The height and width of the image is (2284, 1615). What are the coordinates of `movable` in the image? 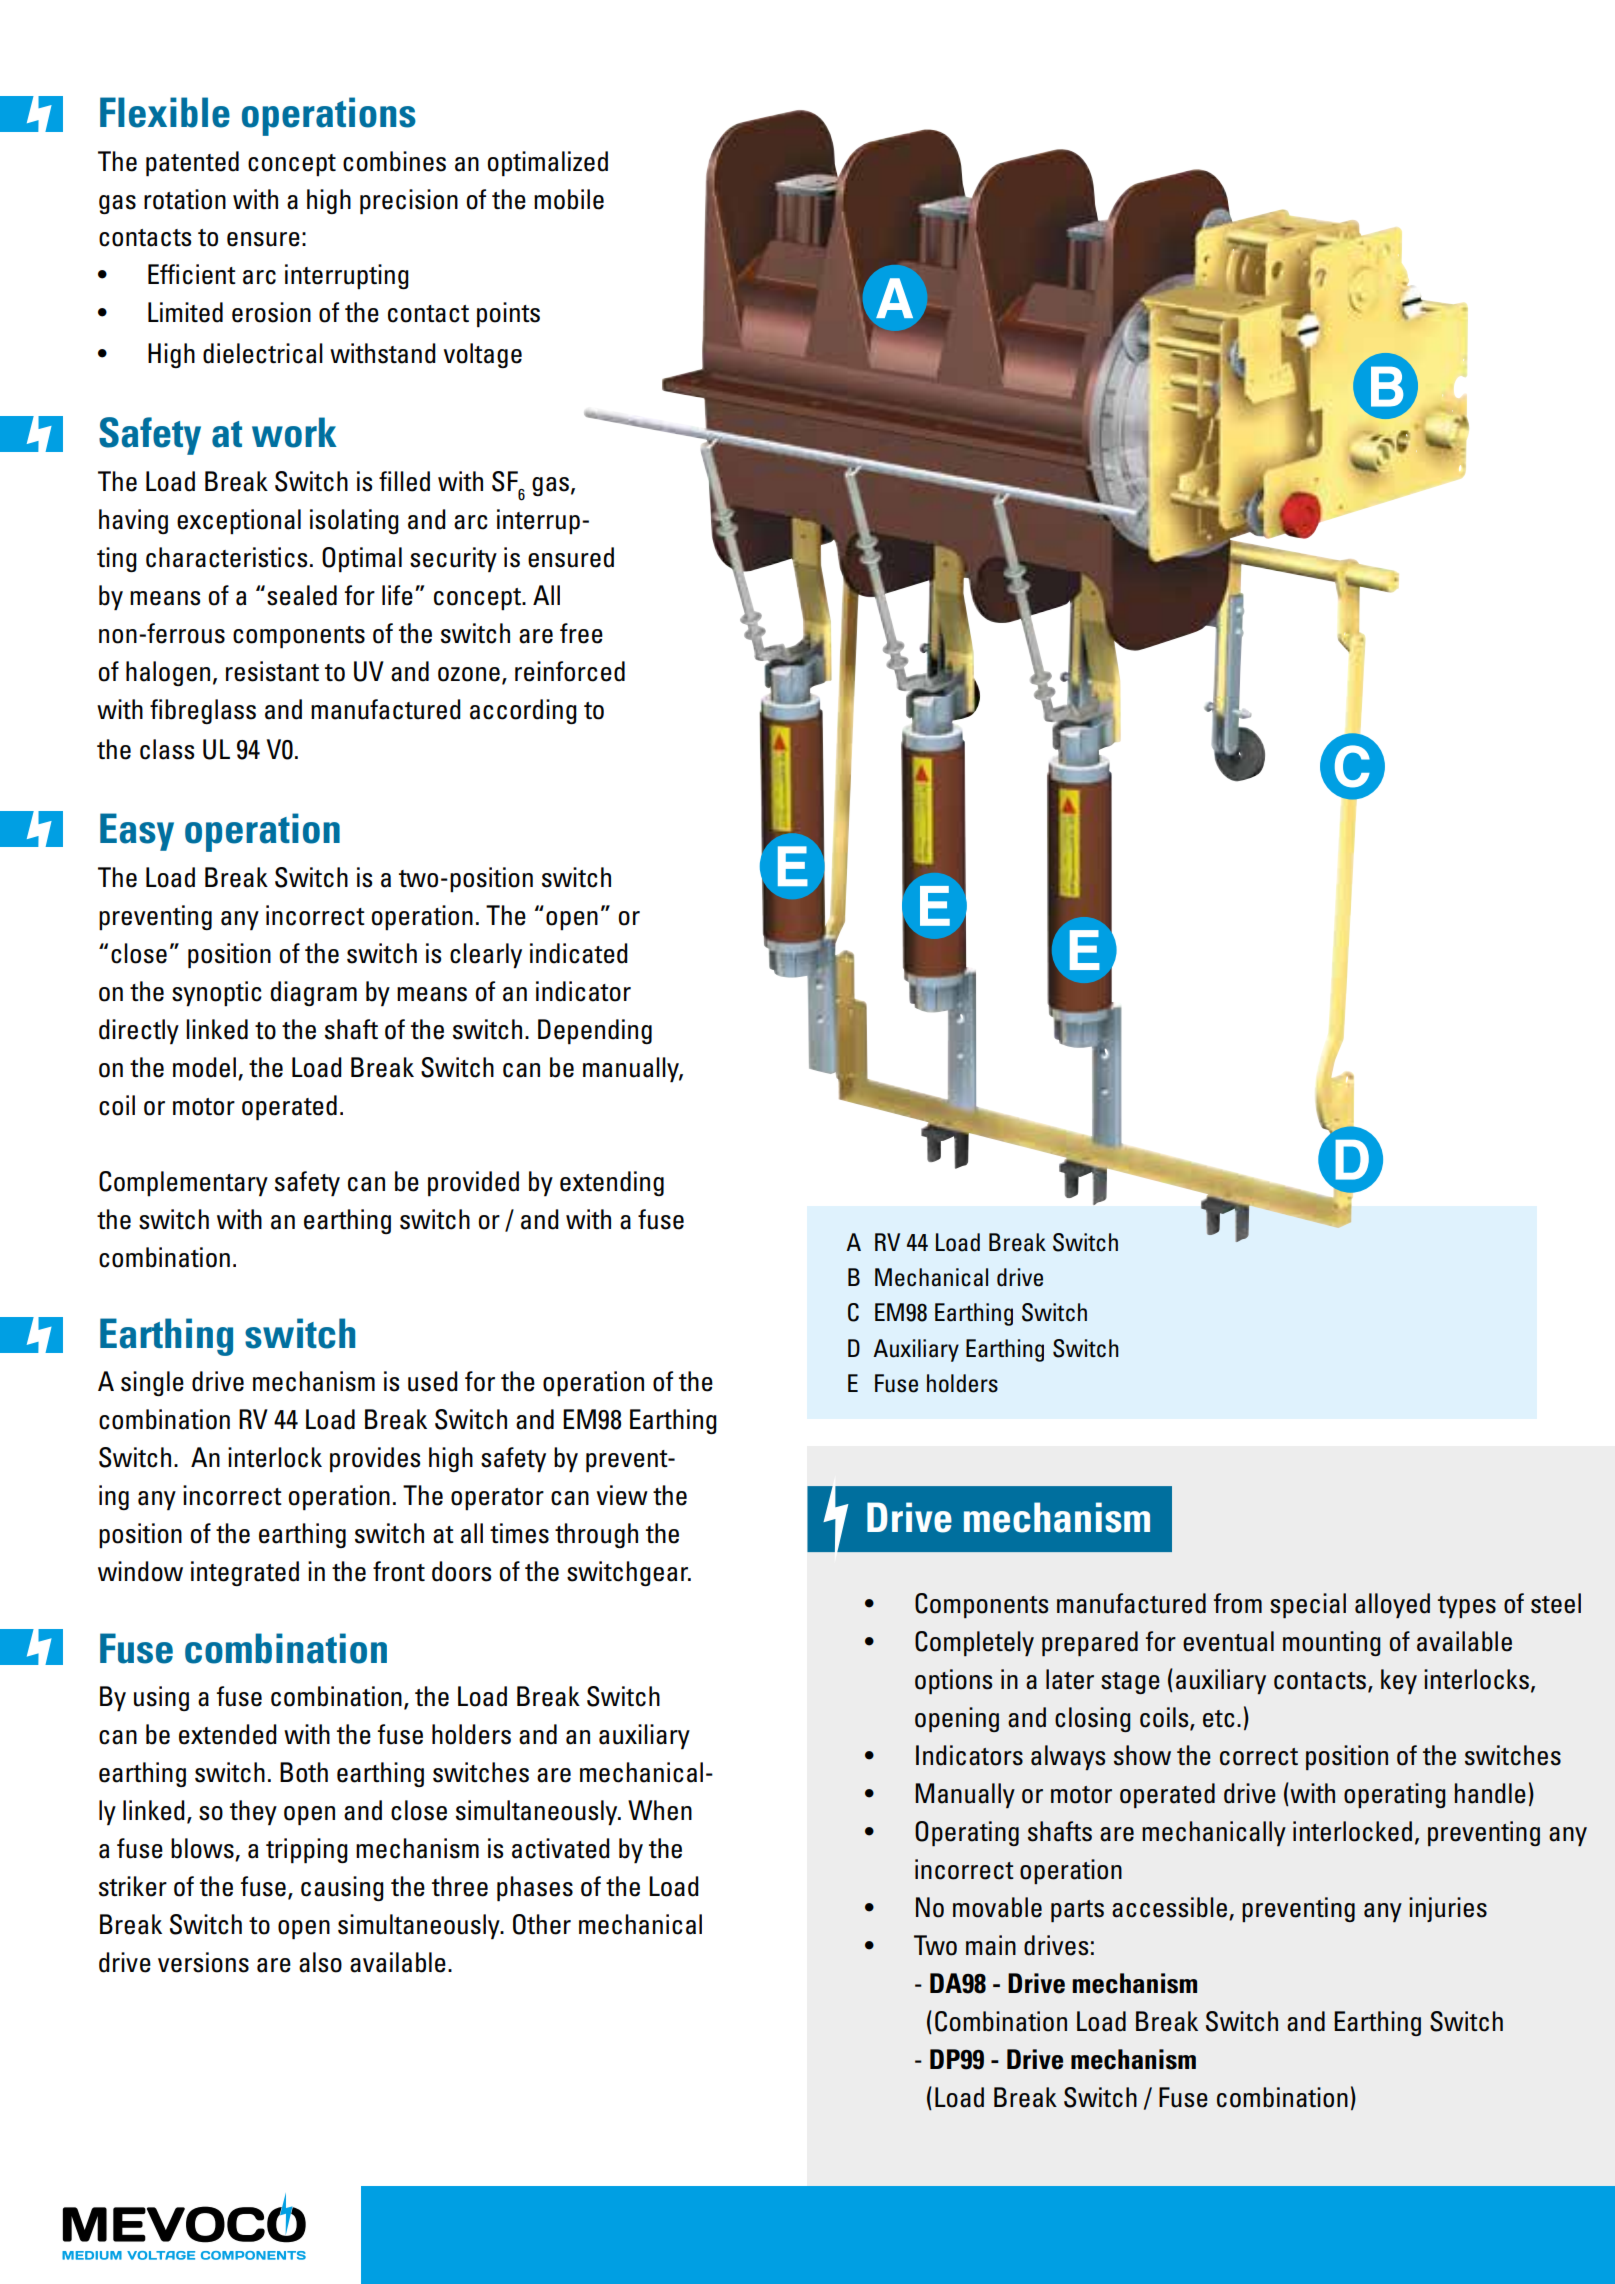 It's located at (997, 1907).
